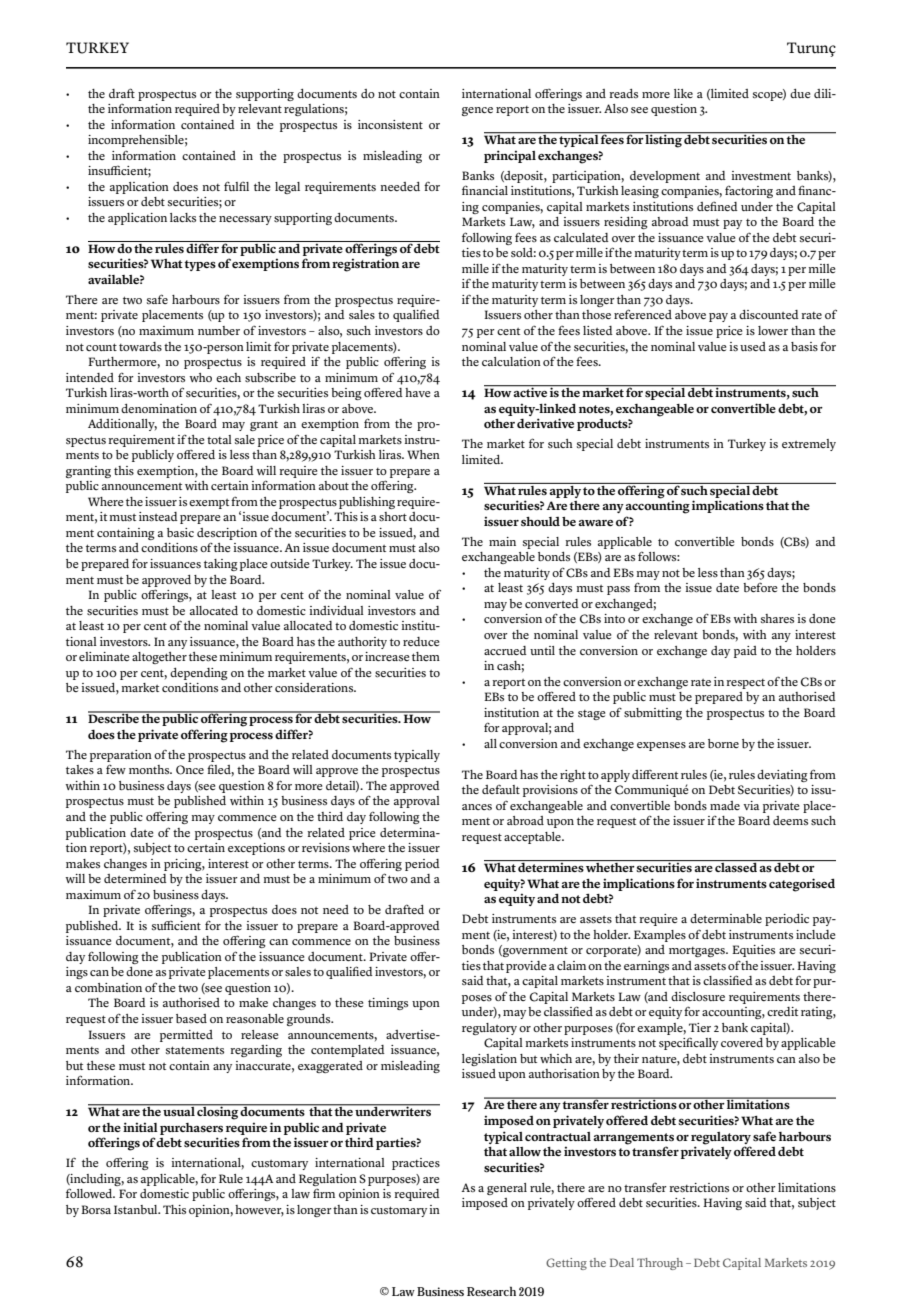 The width and height of the screenshot is (924, 1308). I want to click on depending, so click(199, 674).
